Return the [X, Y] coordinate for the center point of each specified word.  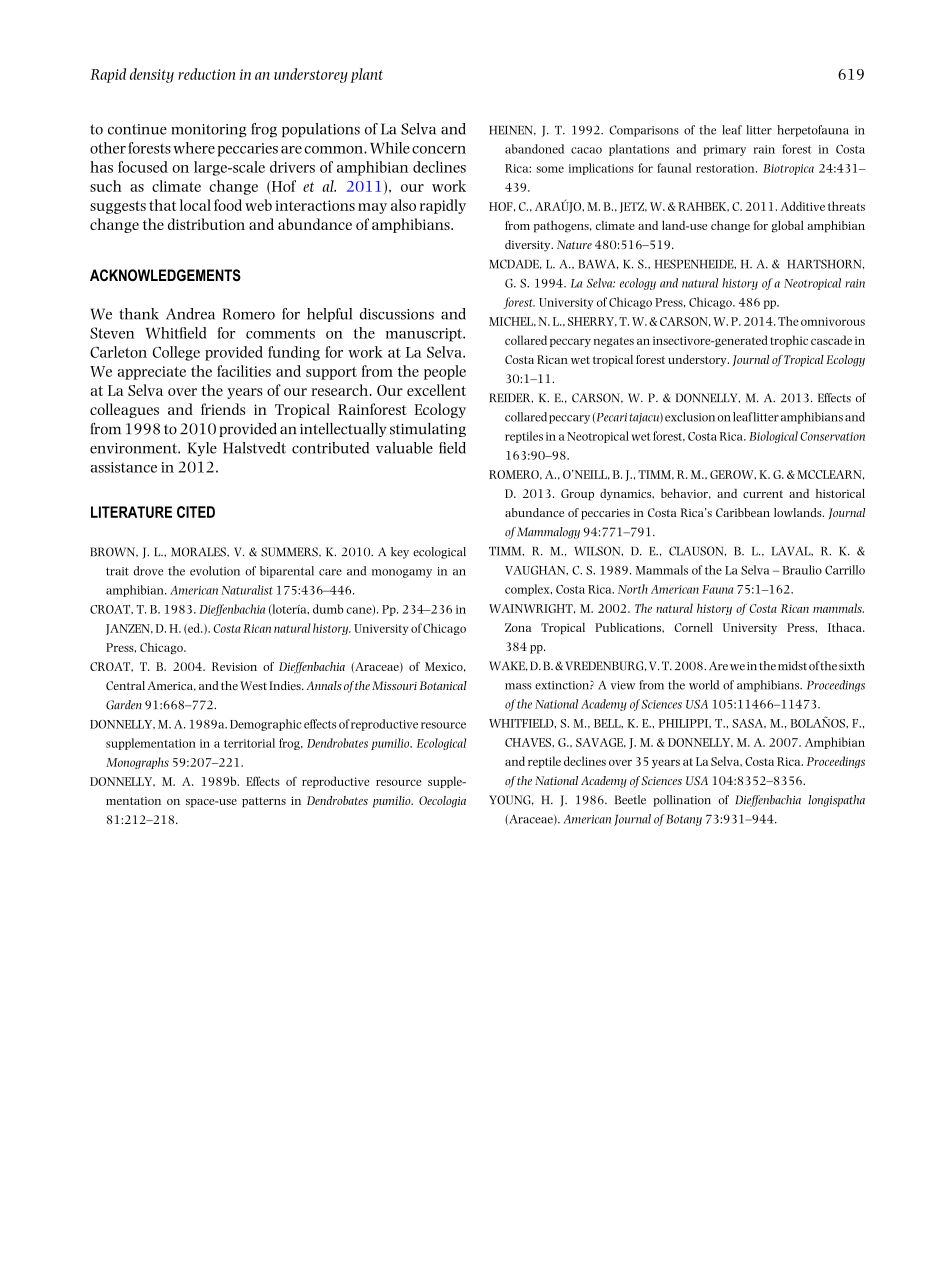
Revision [234, 666]
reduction [206, 74]
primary [724, 150]
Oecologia [442, 802]
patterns [264, 802]
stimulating [428, 430]
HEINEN [512, 130]
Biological [773, 437]
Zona [518, 627]
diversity [529, 246]
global [788, 227]
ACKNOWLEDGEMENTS [165, 275]
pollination [682, 801]
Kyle [202, 449]
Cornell [693, 627]
